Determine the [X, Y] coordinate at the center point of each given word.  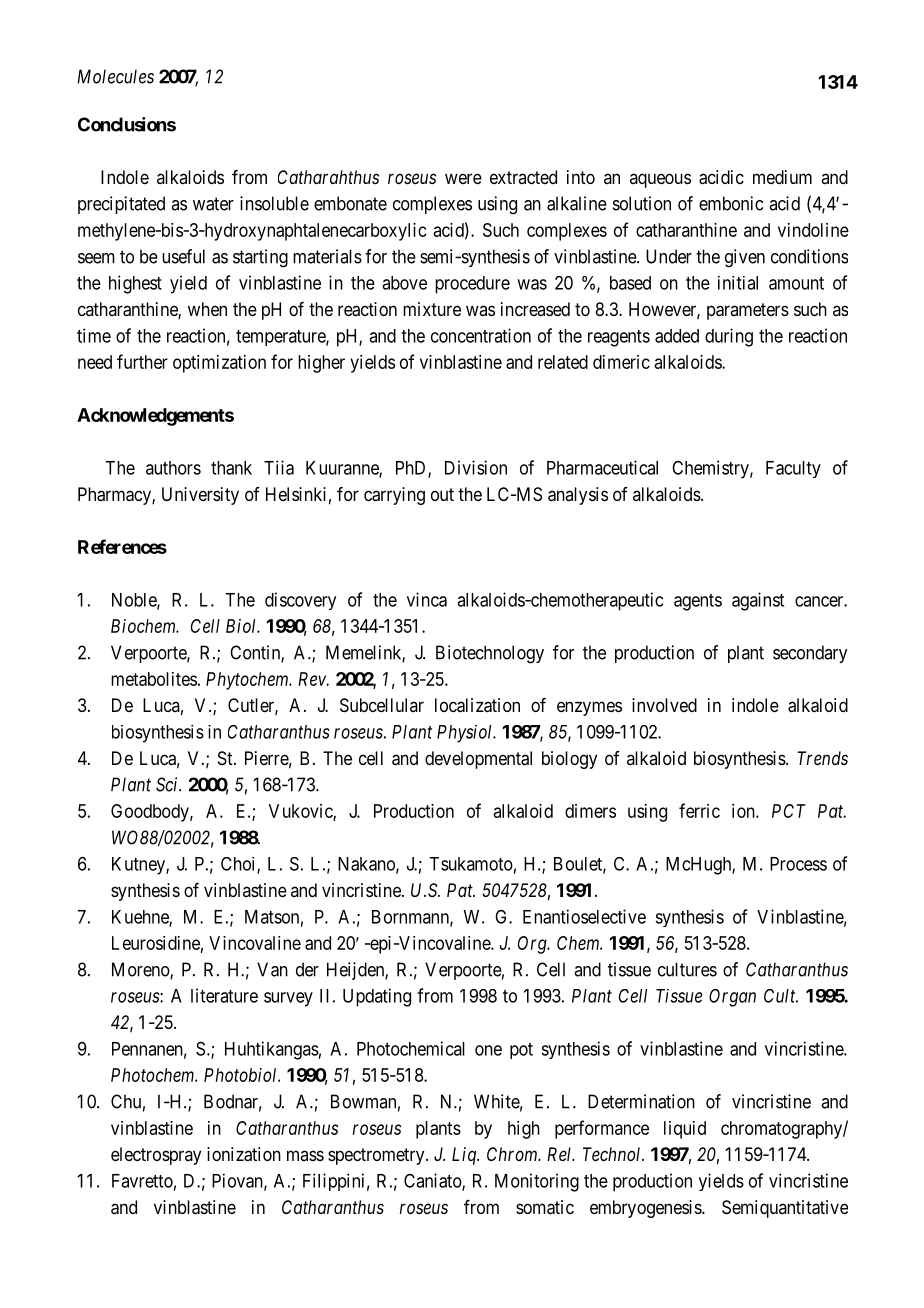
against [758, 601]
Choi [239, 865]
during [729, 337]
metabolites [154, 679]
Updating [377, 997]
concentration [481, 335]
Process [798, 864]
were [463, 178]
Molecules [115, 76]
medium [782, 177]
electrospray [156, 1156]
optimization [219, 364]
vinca [427, 599]
